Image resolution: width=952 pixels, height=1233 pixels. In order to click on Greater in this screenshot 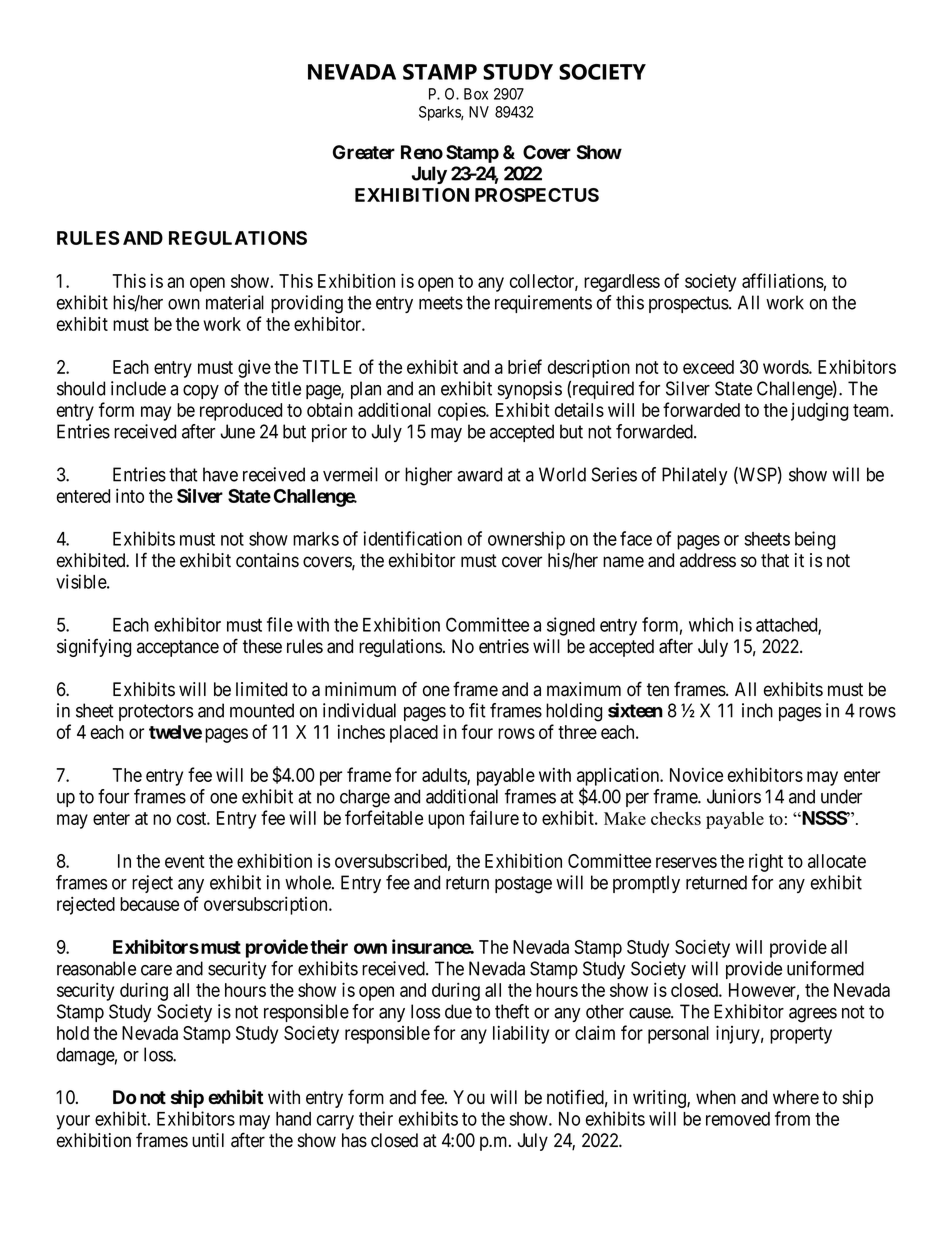, I will do `click(364, 152)`.
